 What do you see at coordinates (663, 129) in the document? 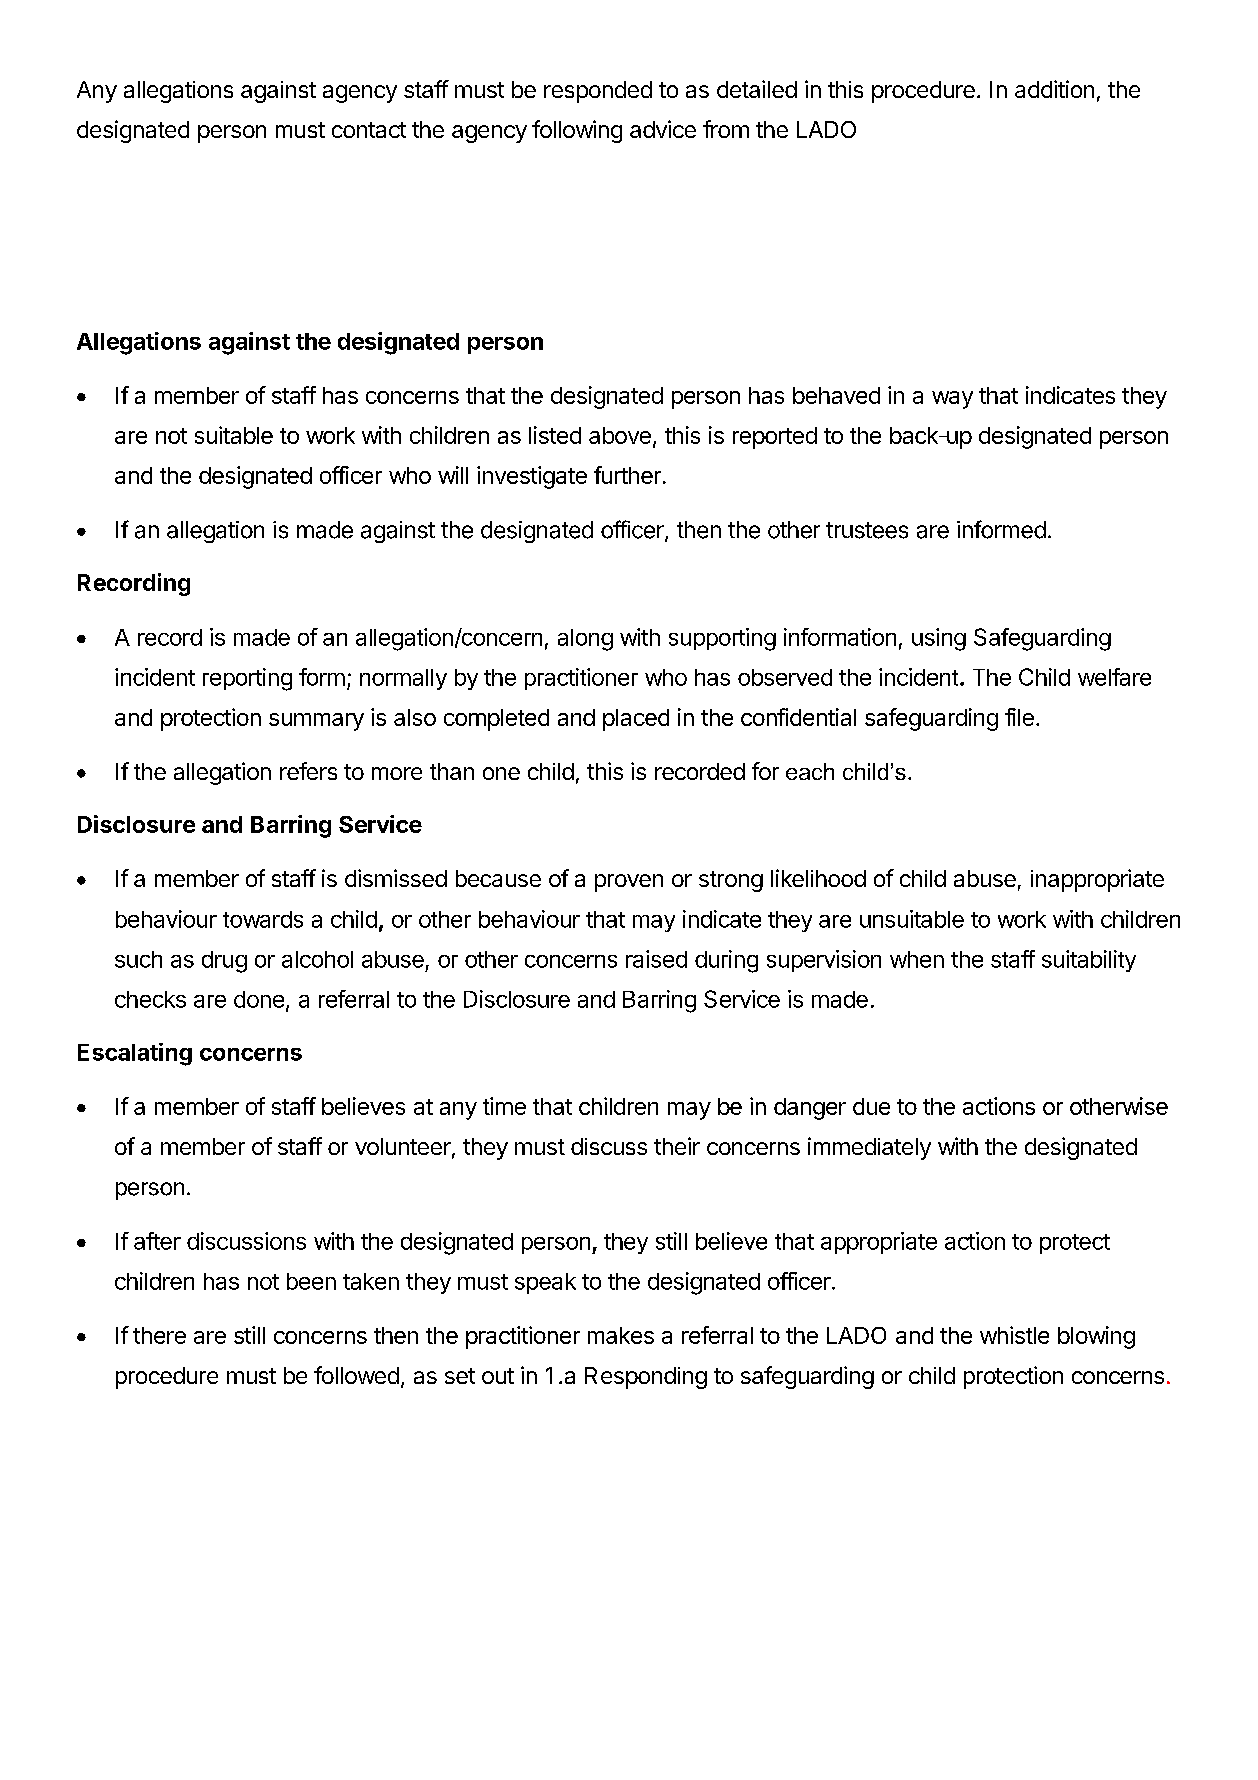
I see `advice` at bounding box center [663, 129].
